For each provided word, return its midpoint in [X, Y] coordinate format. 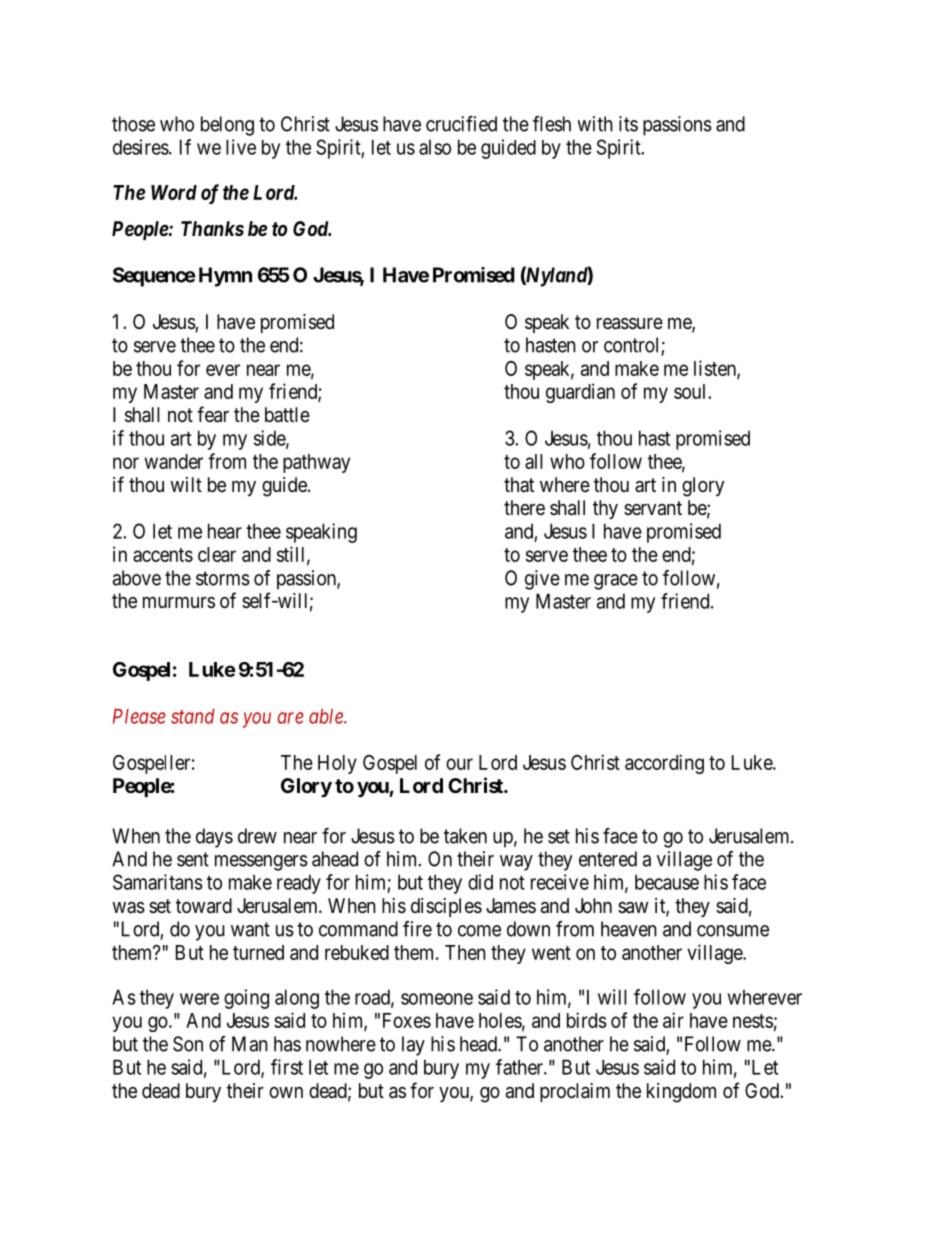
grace [616, 582]
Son [188, 1044]
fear [213, 414]
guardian [580, 393]
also [435, 147]
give [542, 580]
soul [691, 391]
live [241, 147]
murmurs [179, 602]
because [667, 882]
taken [465, 836]
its [628, 124]
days [214, 838]
